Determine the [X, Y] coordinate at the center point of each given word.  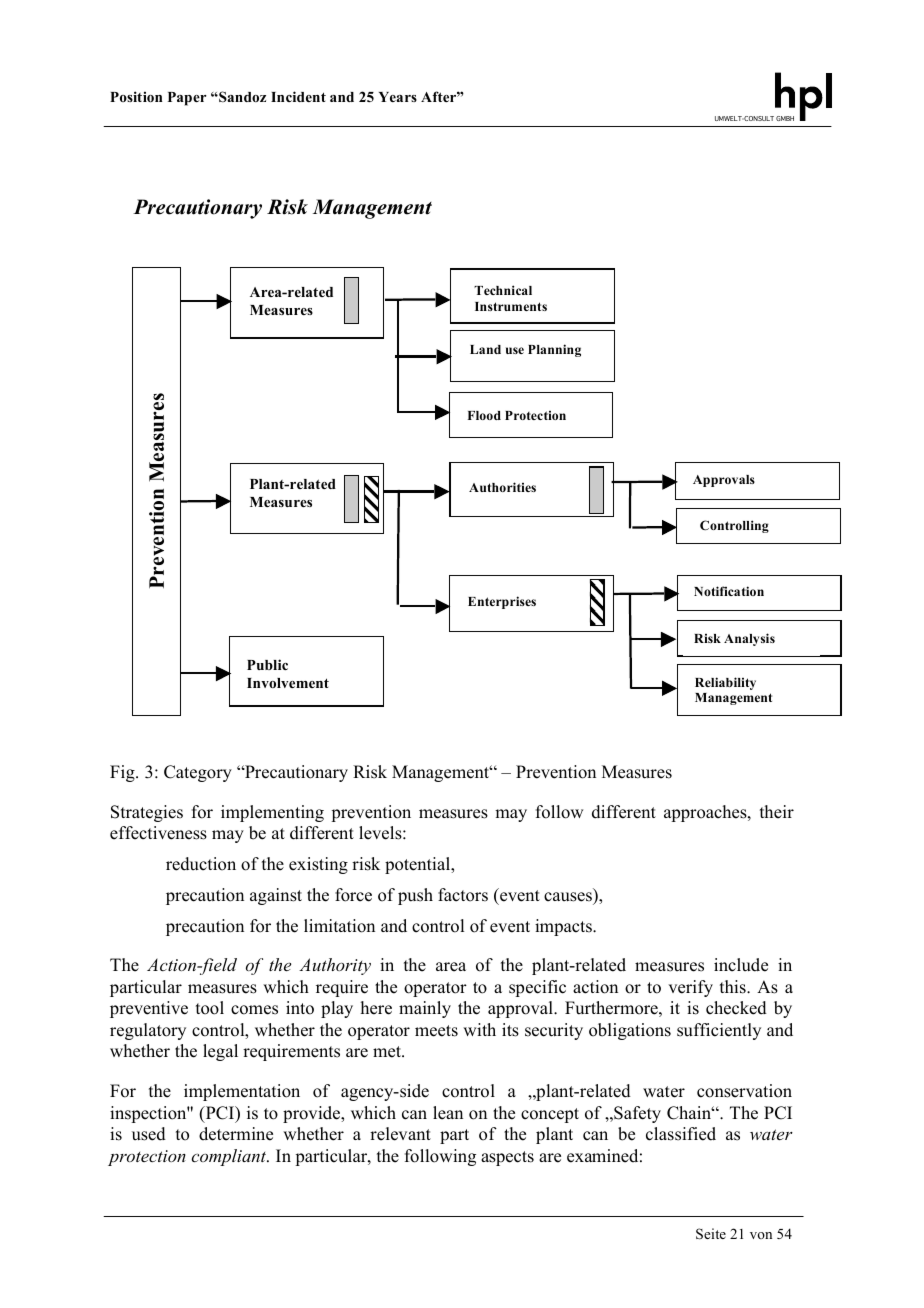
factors [463, 895]
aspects [507, 1158]
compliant [230, 1157]
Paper [187, 99]
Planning [554, 350]
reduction [201, 864]
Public [267, 664]
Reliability [725, 683]
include [741, 965]
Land [485, 349]
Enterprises [502, 602]
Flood [484, 415]
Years [398, 97]
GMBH [785, 118]
